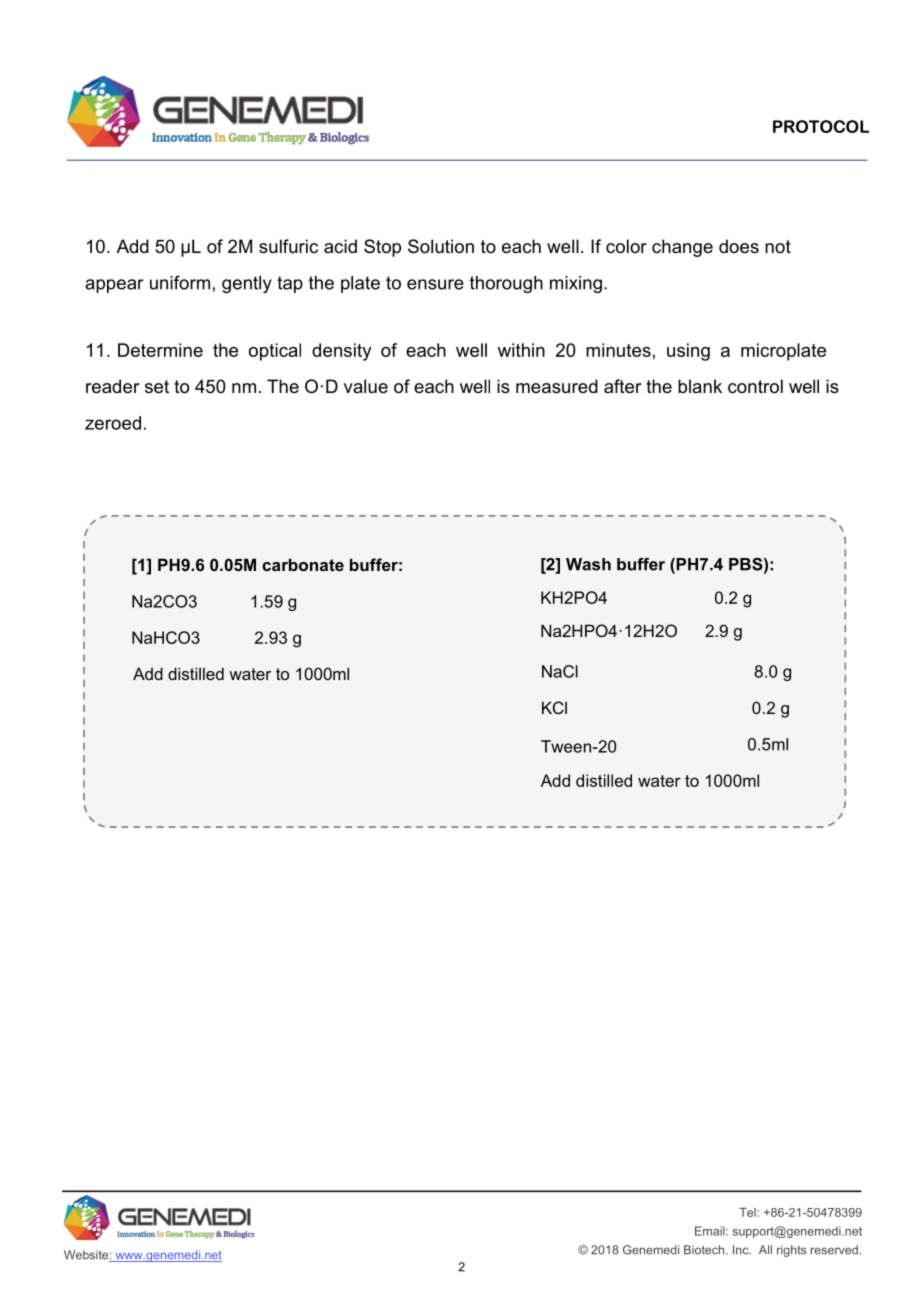 Image resolution: width=924 pixels, height=1308 pixels. I want to click on Biotech, so click(705, 1250).
